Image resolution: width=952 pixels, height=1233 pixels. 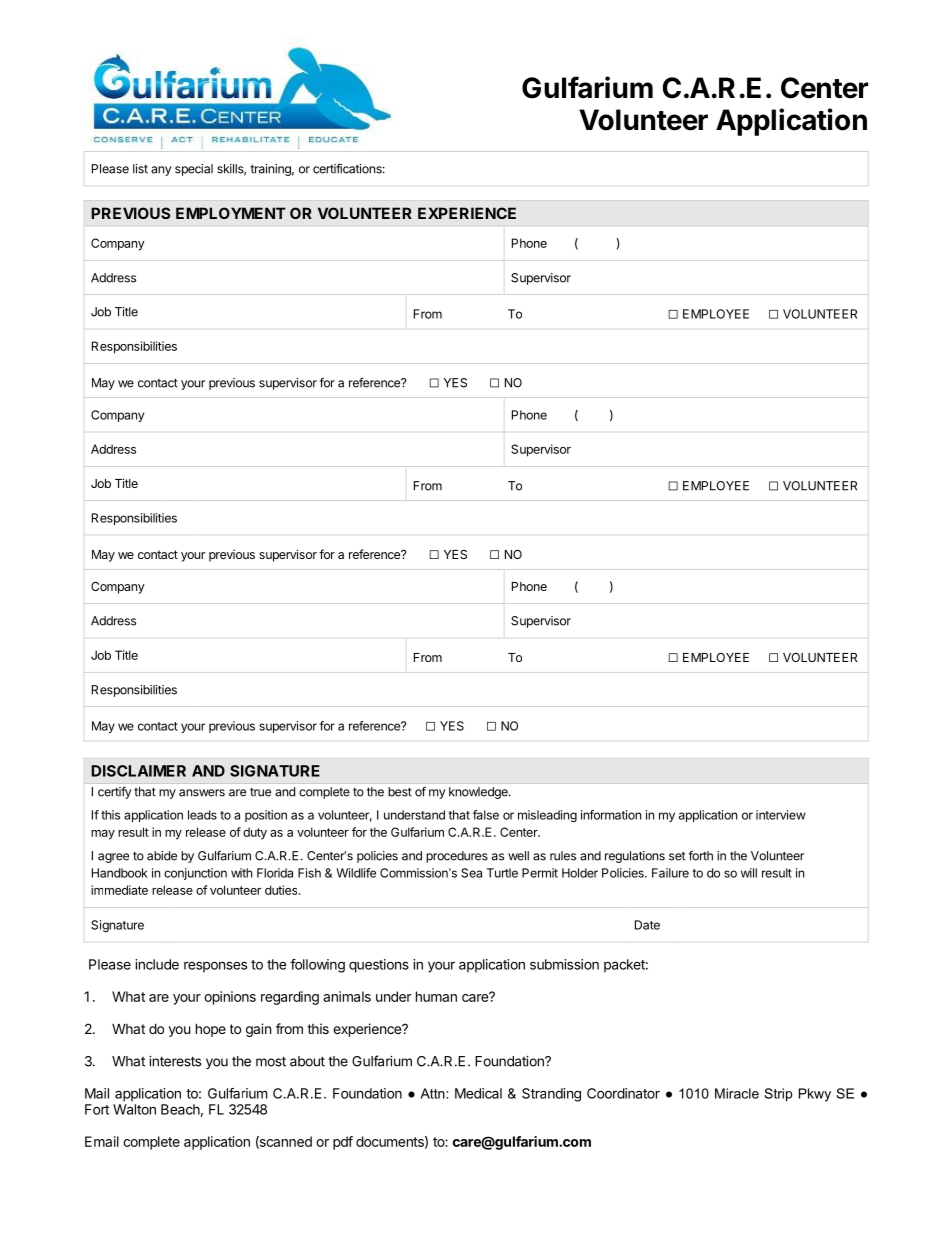 What do you see at coordinates (400, 792) in the screenshot?
I see `best` at bounding box center [400, 792].
